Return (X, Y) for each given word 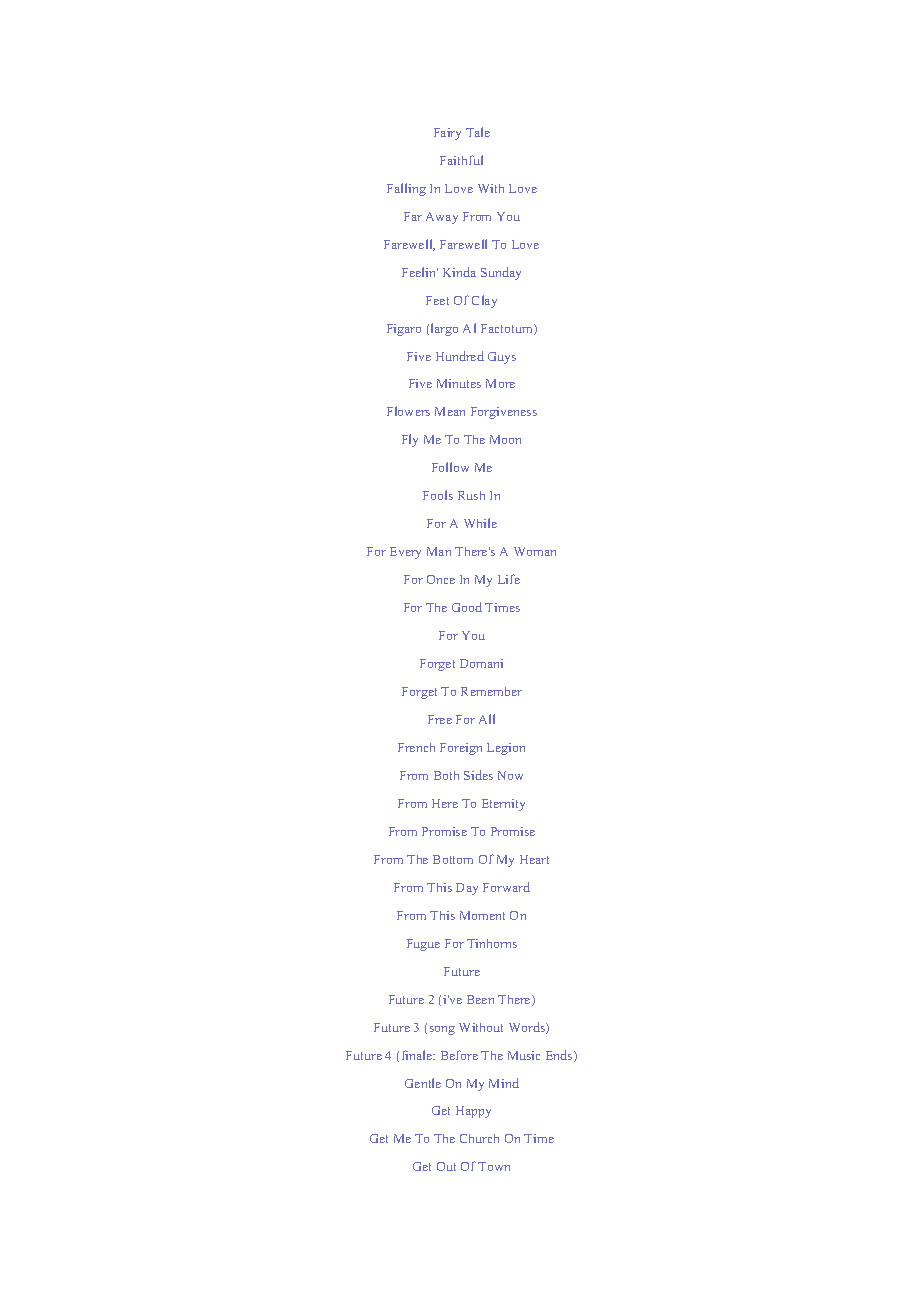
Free (440, 719)
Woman (535, 551)
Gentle (423, 1083)
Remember (491, 691)
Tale (478, 132)
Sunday (501, 273)
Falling (406, 189)
